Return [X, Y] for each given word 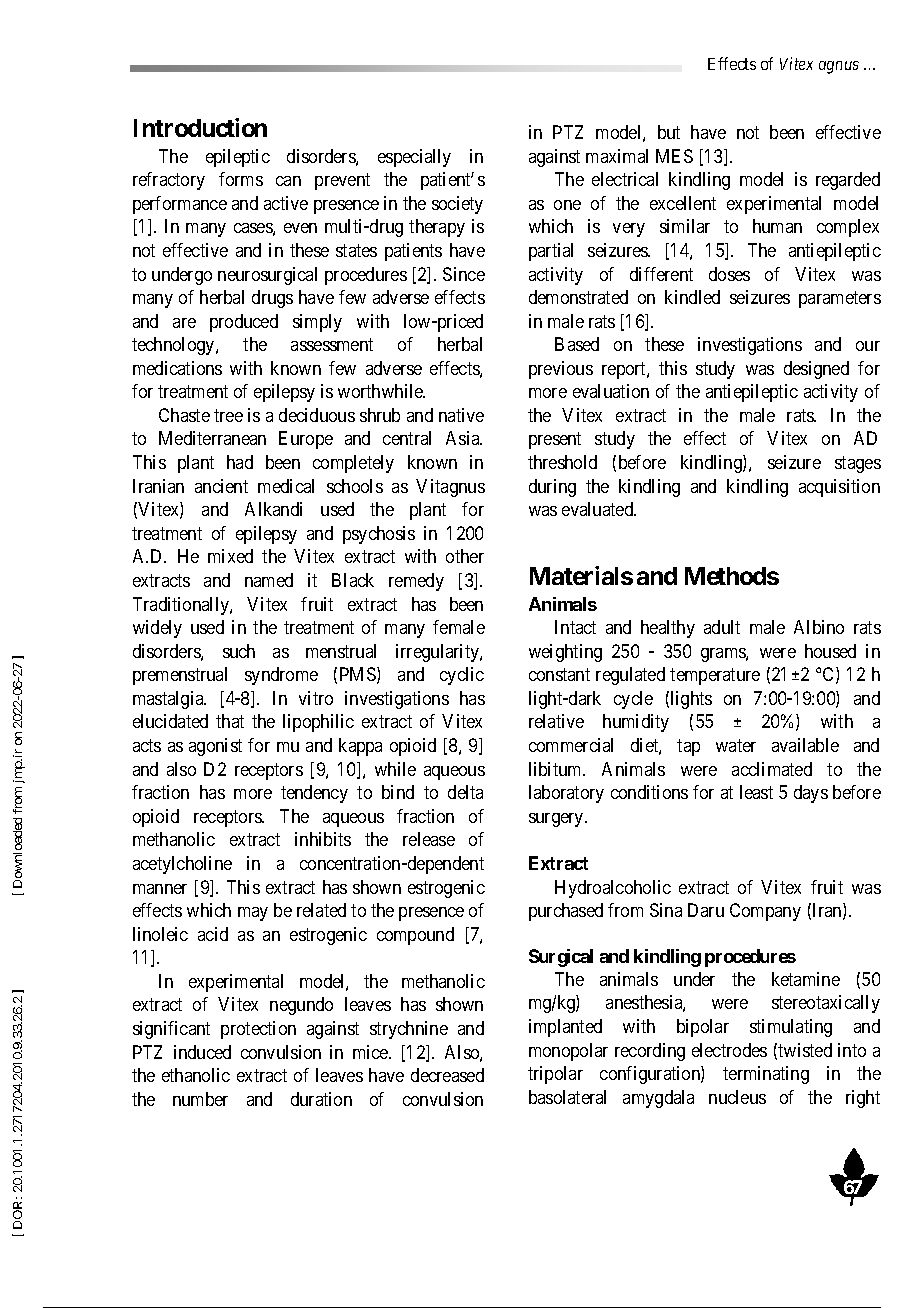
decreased [447, 1075]
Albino [819, 627]
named [269, 580]
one [567, 205]
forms [241, 179]
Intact [575, 627]
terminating [766, 1075]
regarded [848, 181]
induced [202, 1052]
